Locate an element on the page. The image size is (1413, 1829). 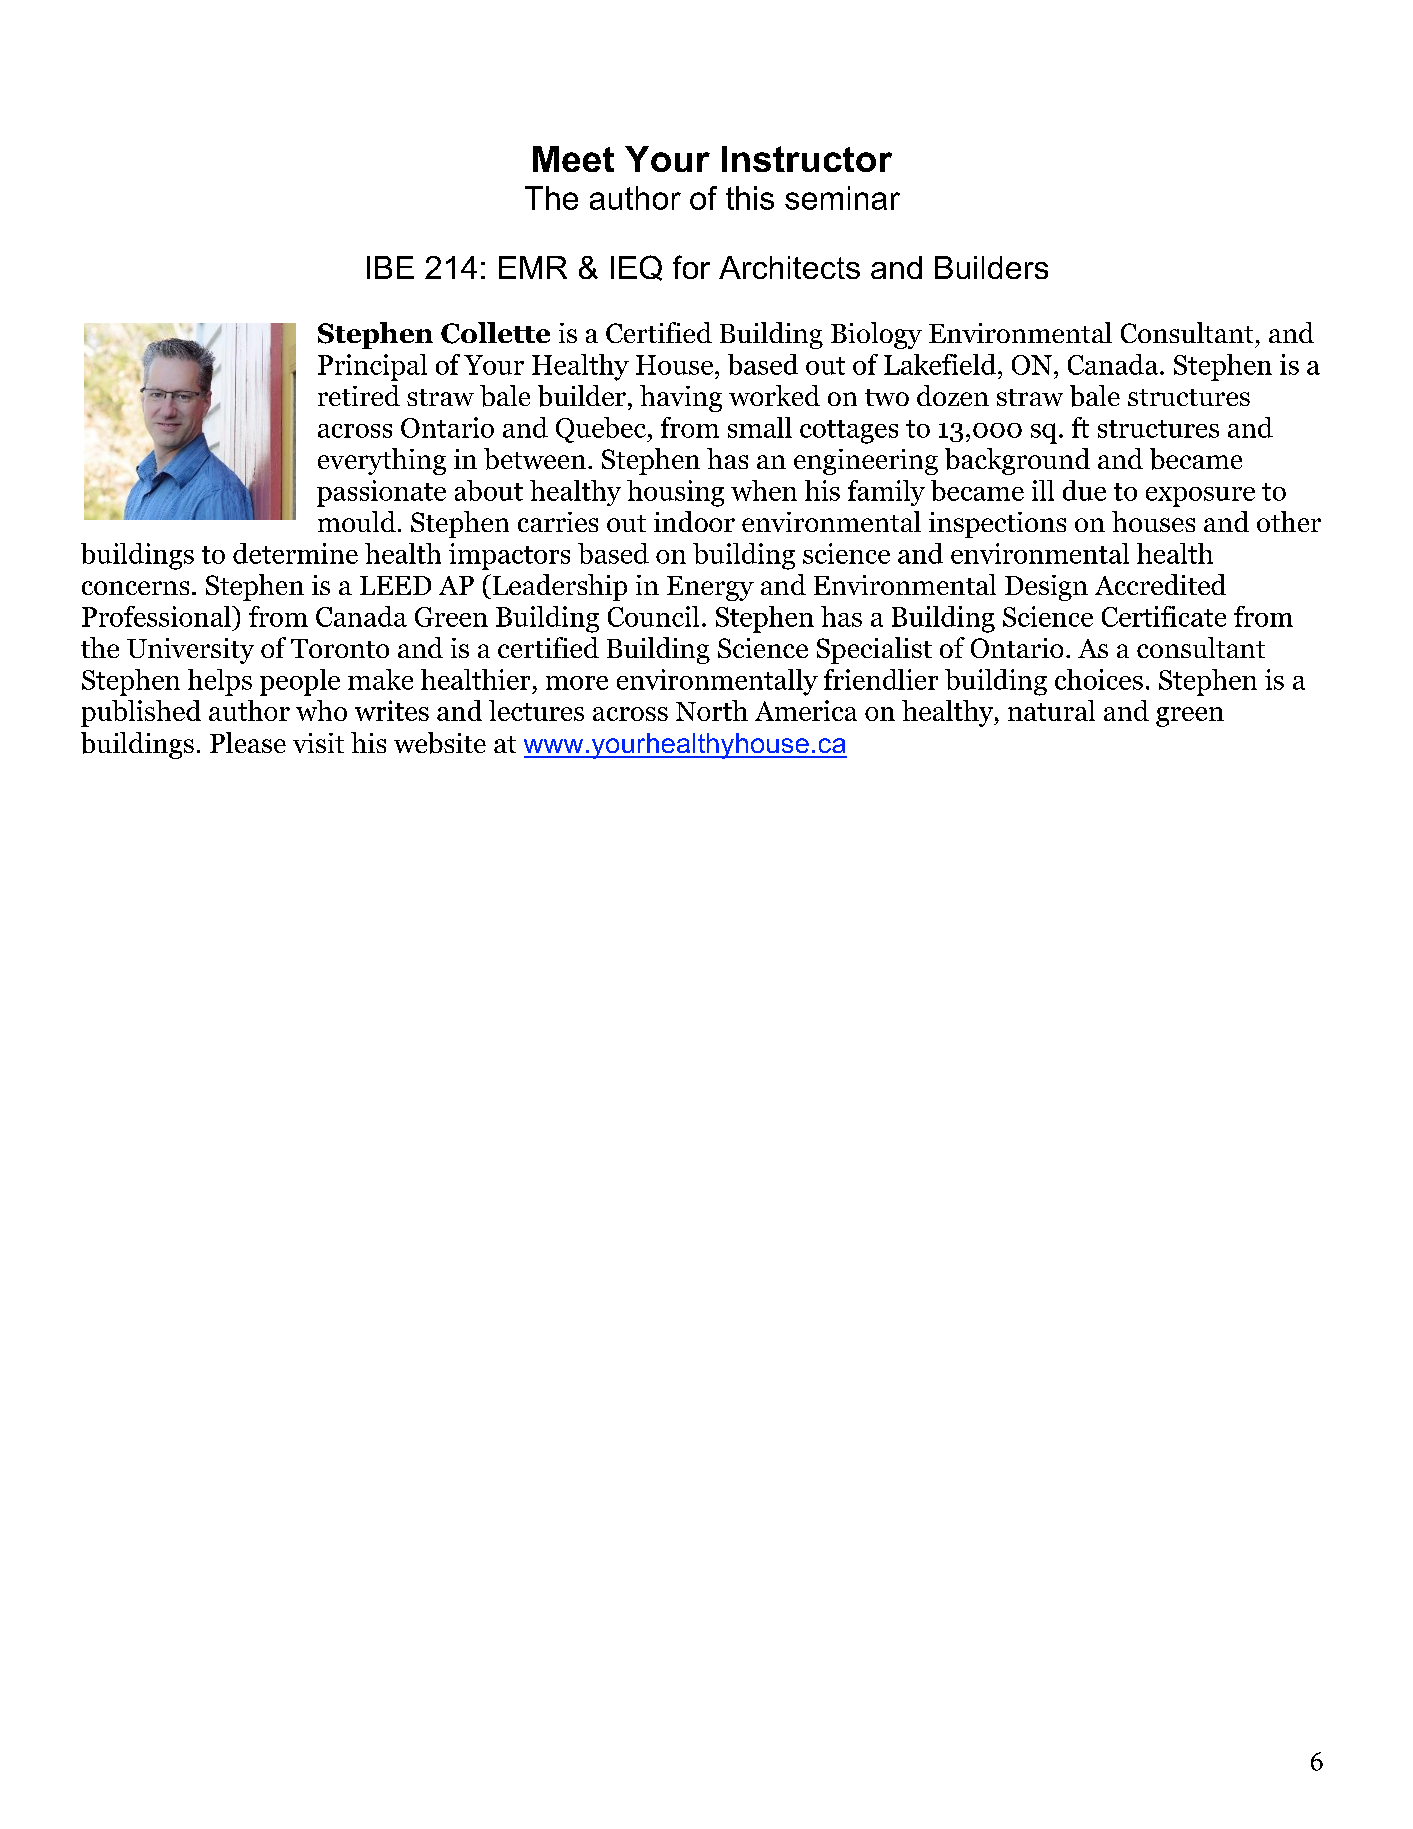
Meet is located at coordinates (573, 159).
